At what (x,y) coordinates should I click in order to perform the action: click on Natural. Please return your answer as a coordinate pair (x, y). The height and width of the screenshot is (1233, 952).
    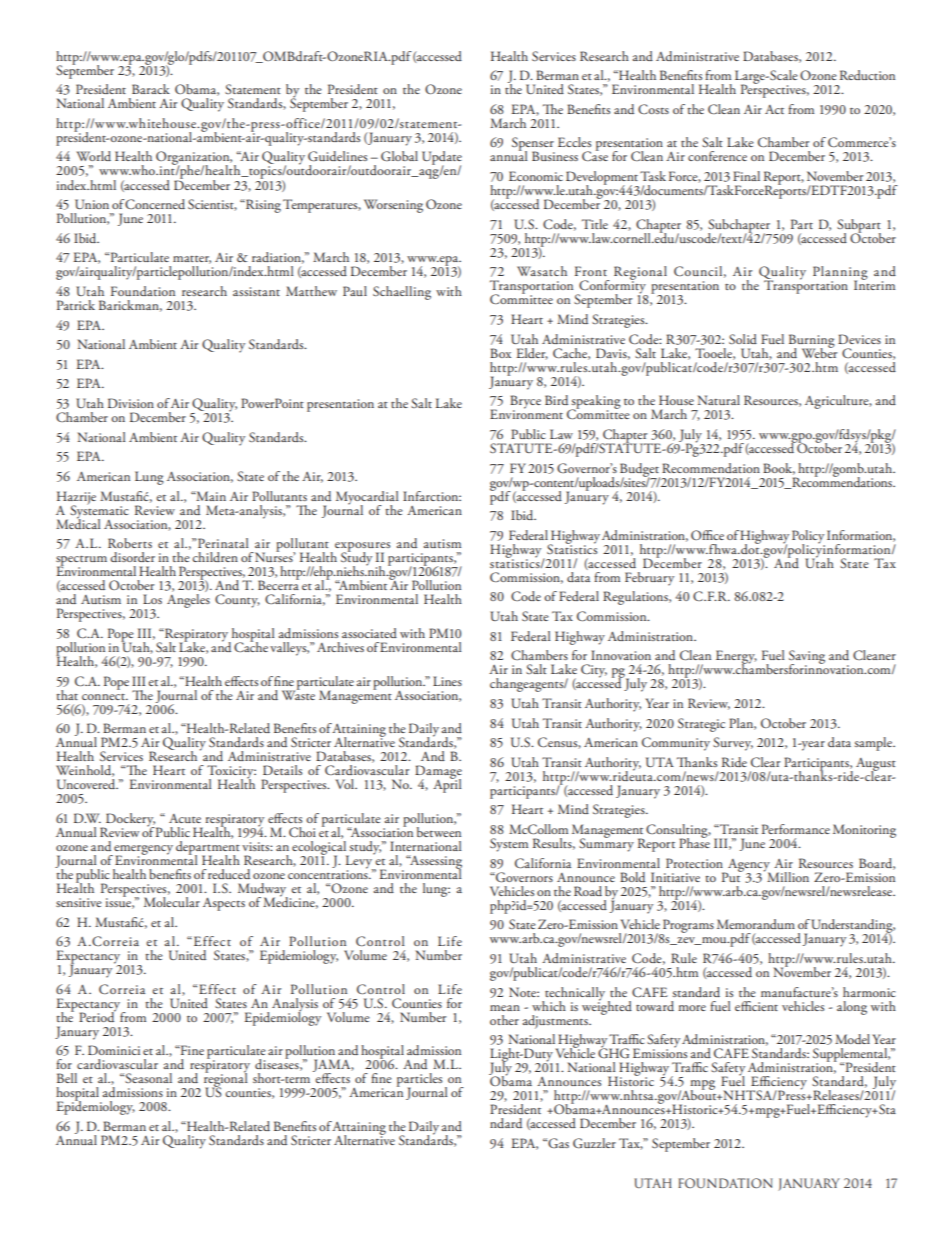
    Looking at the image, I should click on (719, 400).
